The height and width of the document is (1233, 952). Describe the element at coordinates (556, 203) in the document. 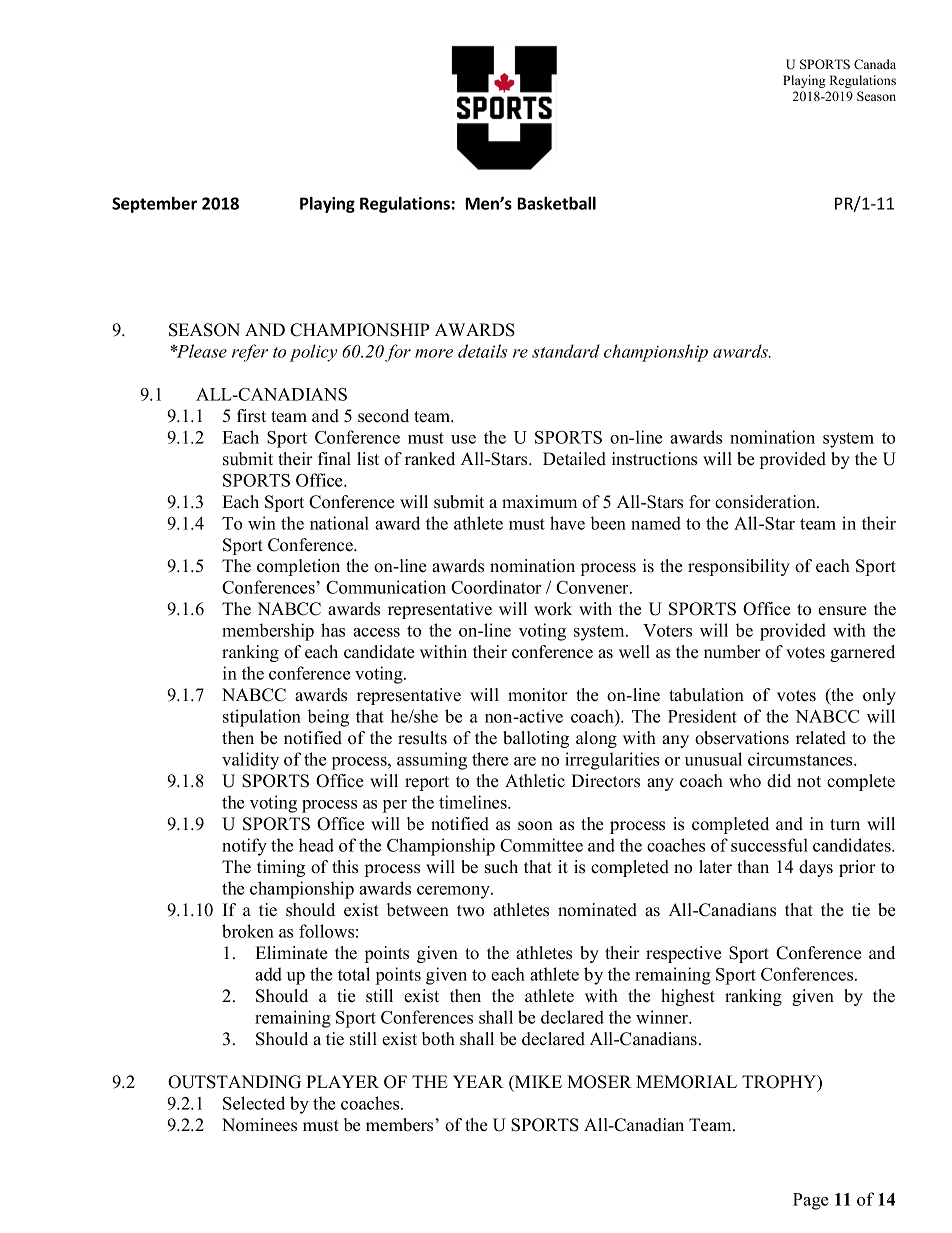

I see `Basketball` at that location.
